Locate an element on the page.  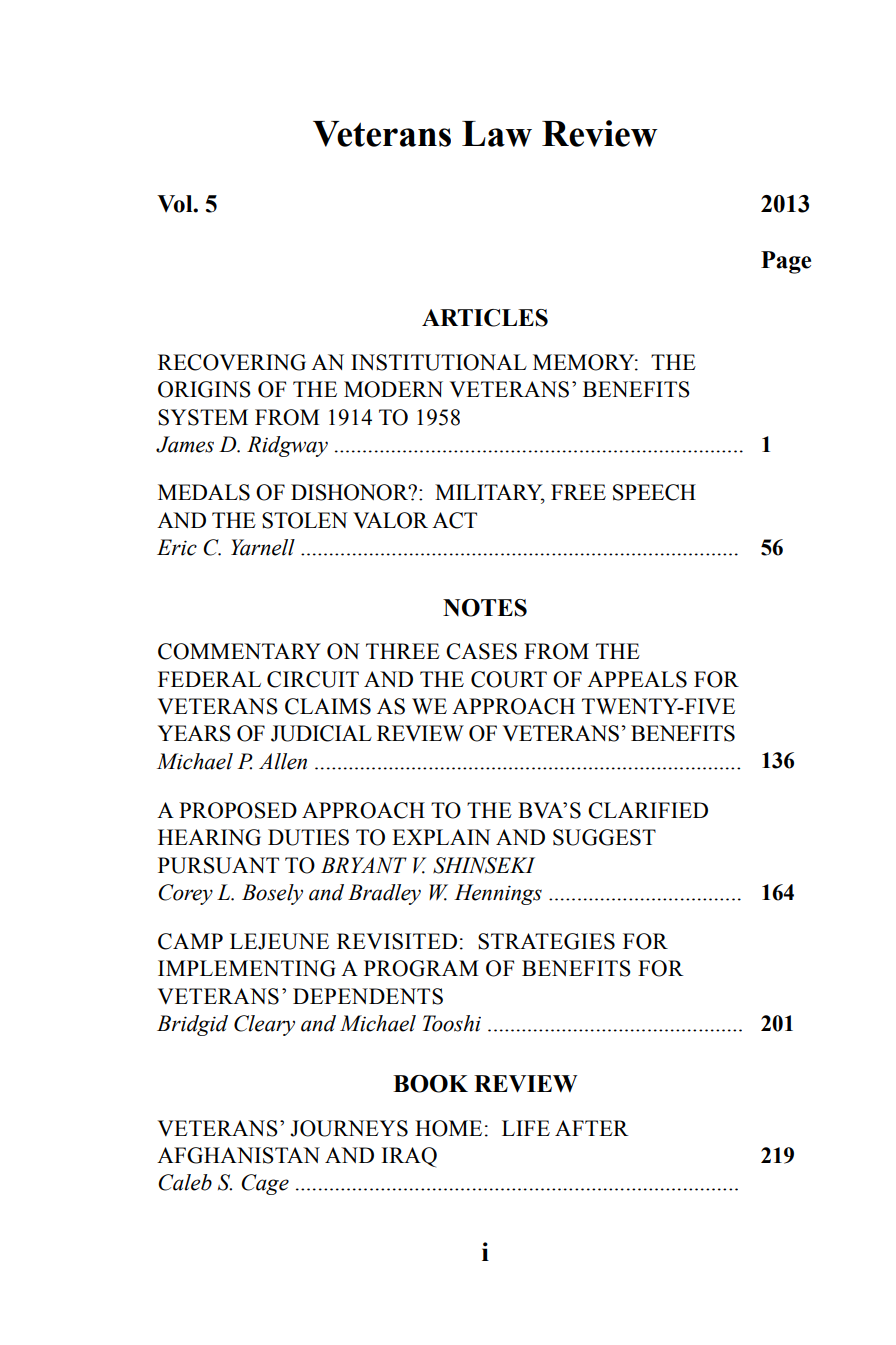
Law is located at coordinates (497, 134).
